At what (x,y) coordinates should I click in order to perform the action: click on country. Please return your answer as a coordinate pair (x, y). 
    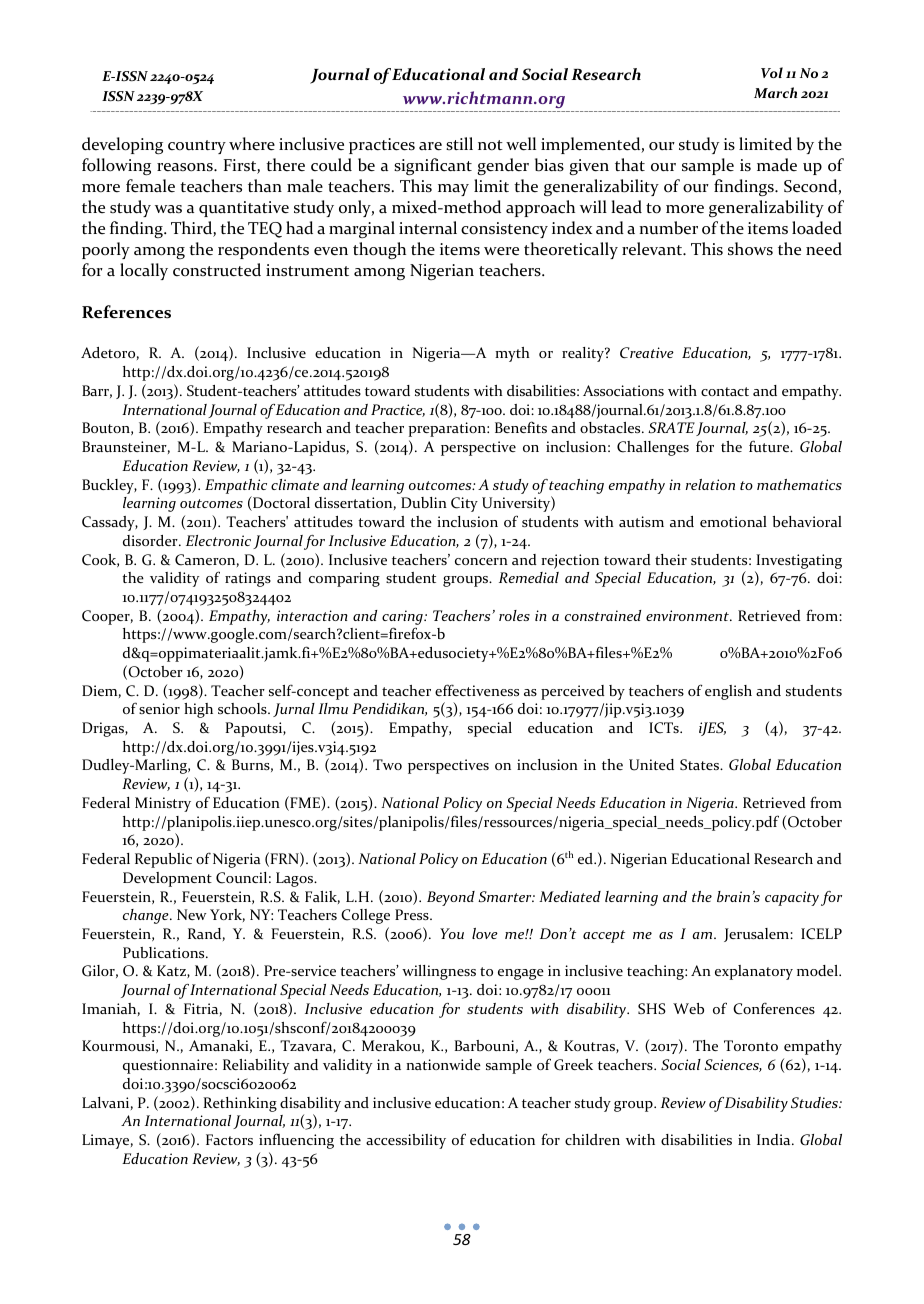
    Looking at the image, I should click on (197, 147).
